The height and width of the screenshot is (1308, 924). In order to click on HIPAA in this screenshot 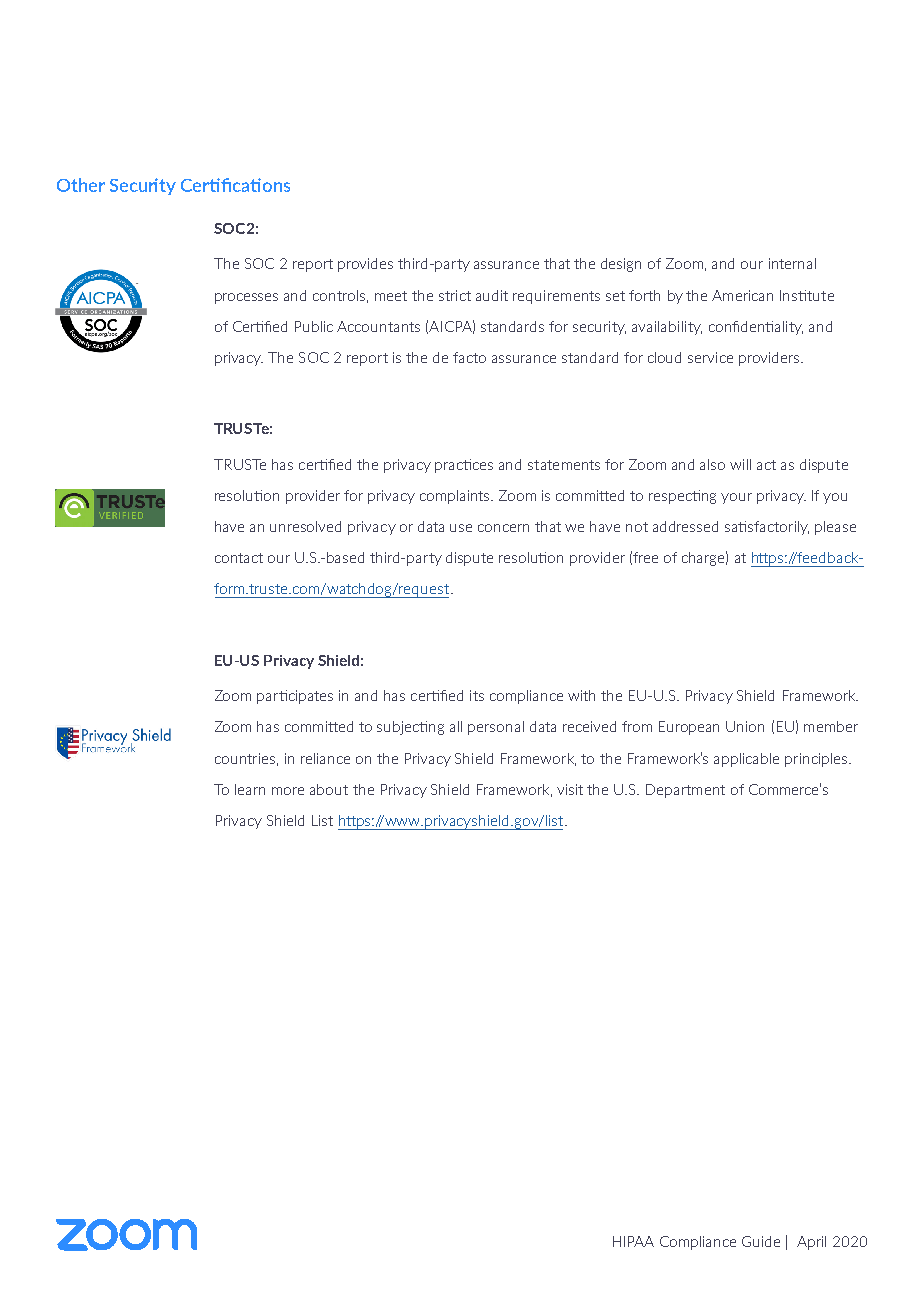, I will do `click(633, 1241)`.
